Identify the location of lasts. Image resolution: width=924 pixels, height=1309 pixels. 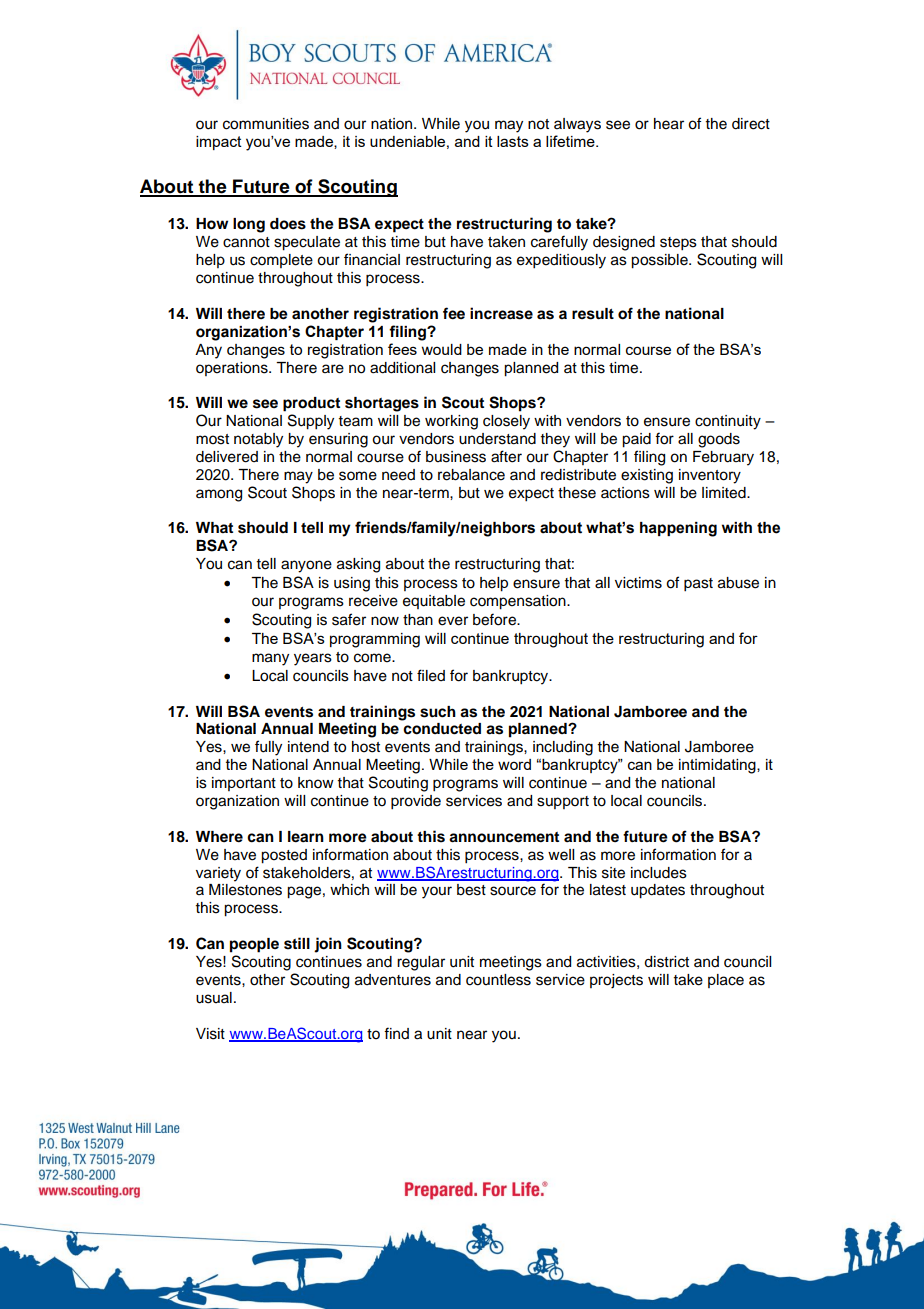
(513, 141).
